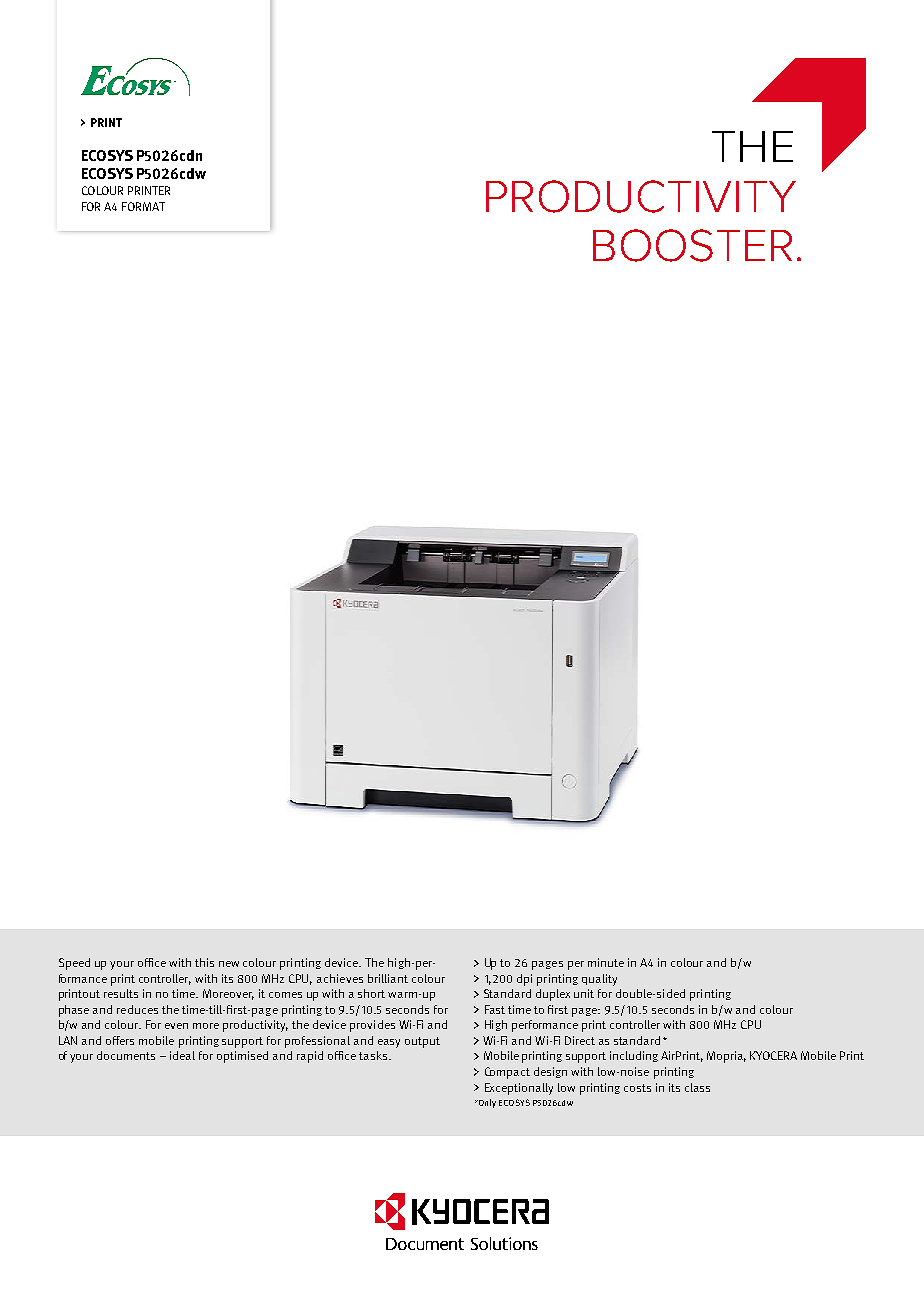 The image size is (924, 1308). Describe the element at coordinates (126, 1055) in the screenshot. I see `documents` at that location.
